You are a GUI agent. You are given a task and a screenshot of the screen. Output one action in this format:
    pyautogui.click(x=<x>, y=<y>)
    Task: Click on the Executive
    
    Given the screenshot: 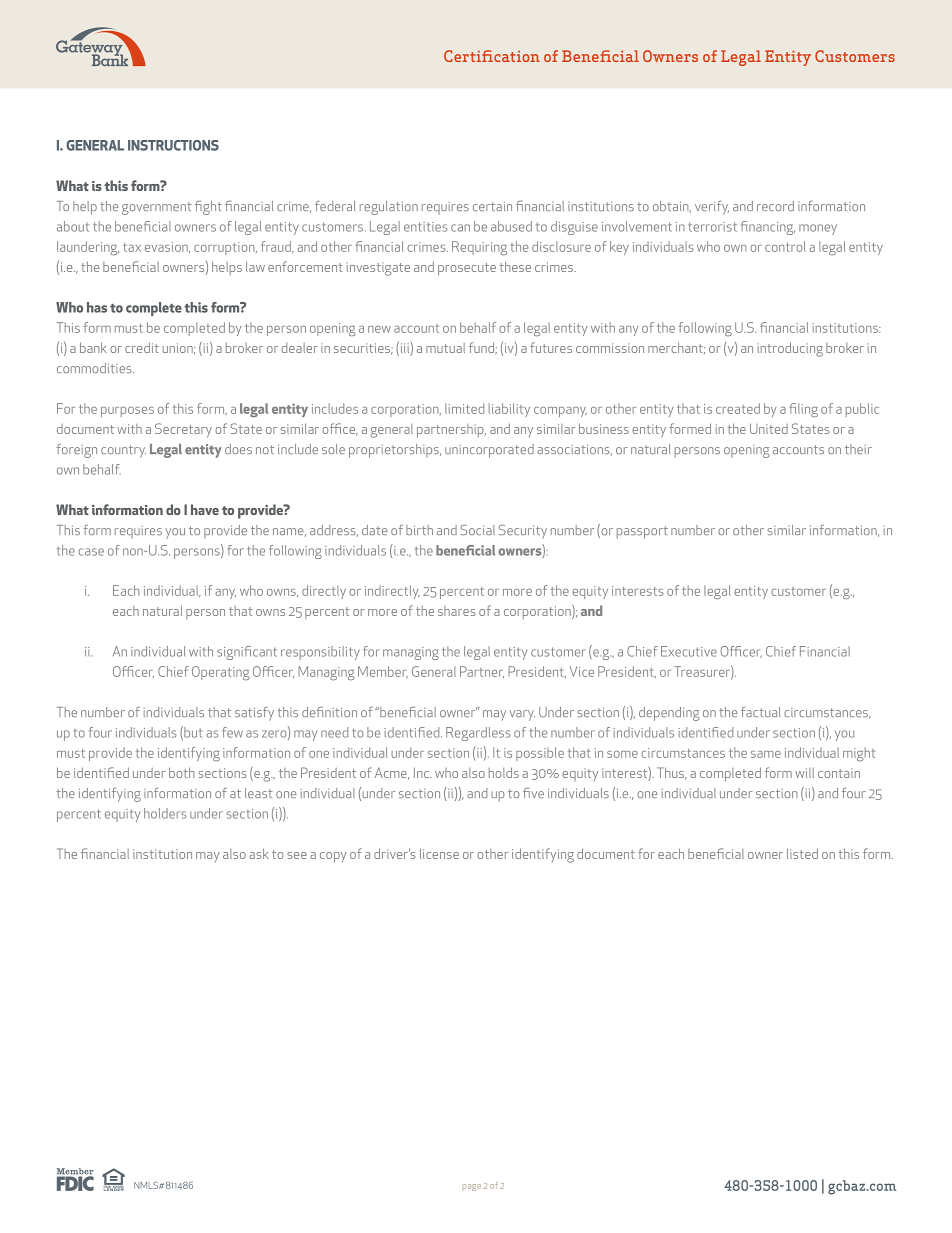 What is the action you would take?
    pyautogui.click(x=689, y=651)
